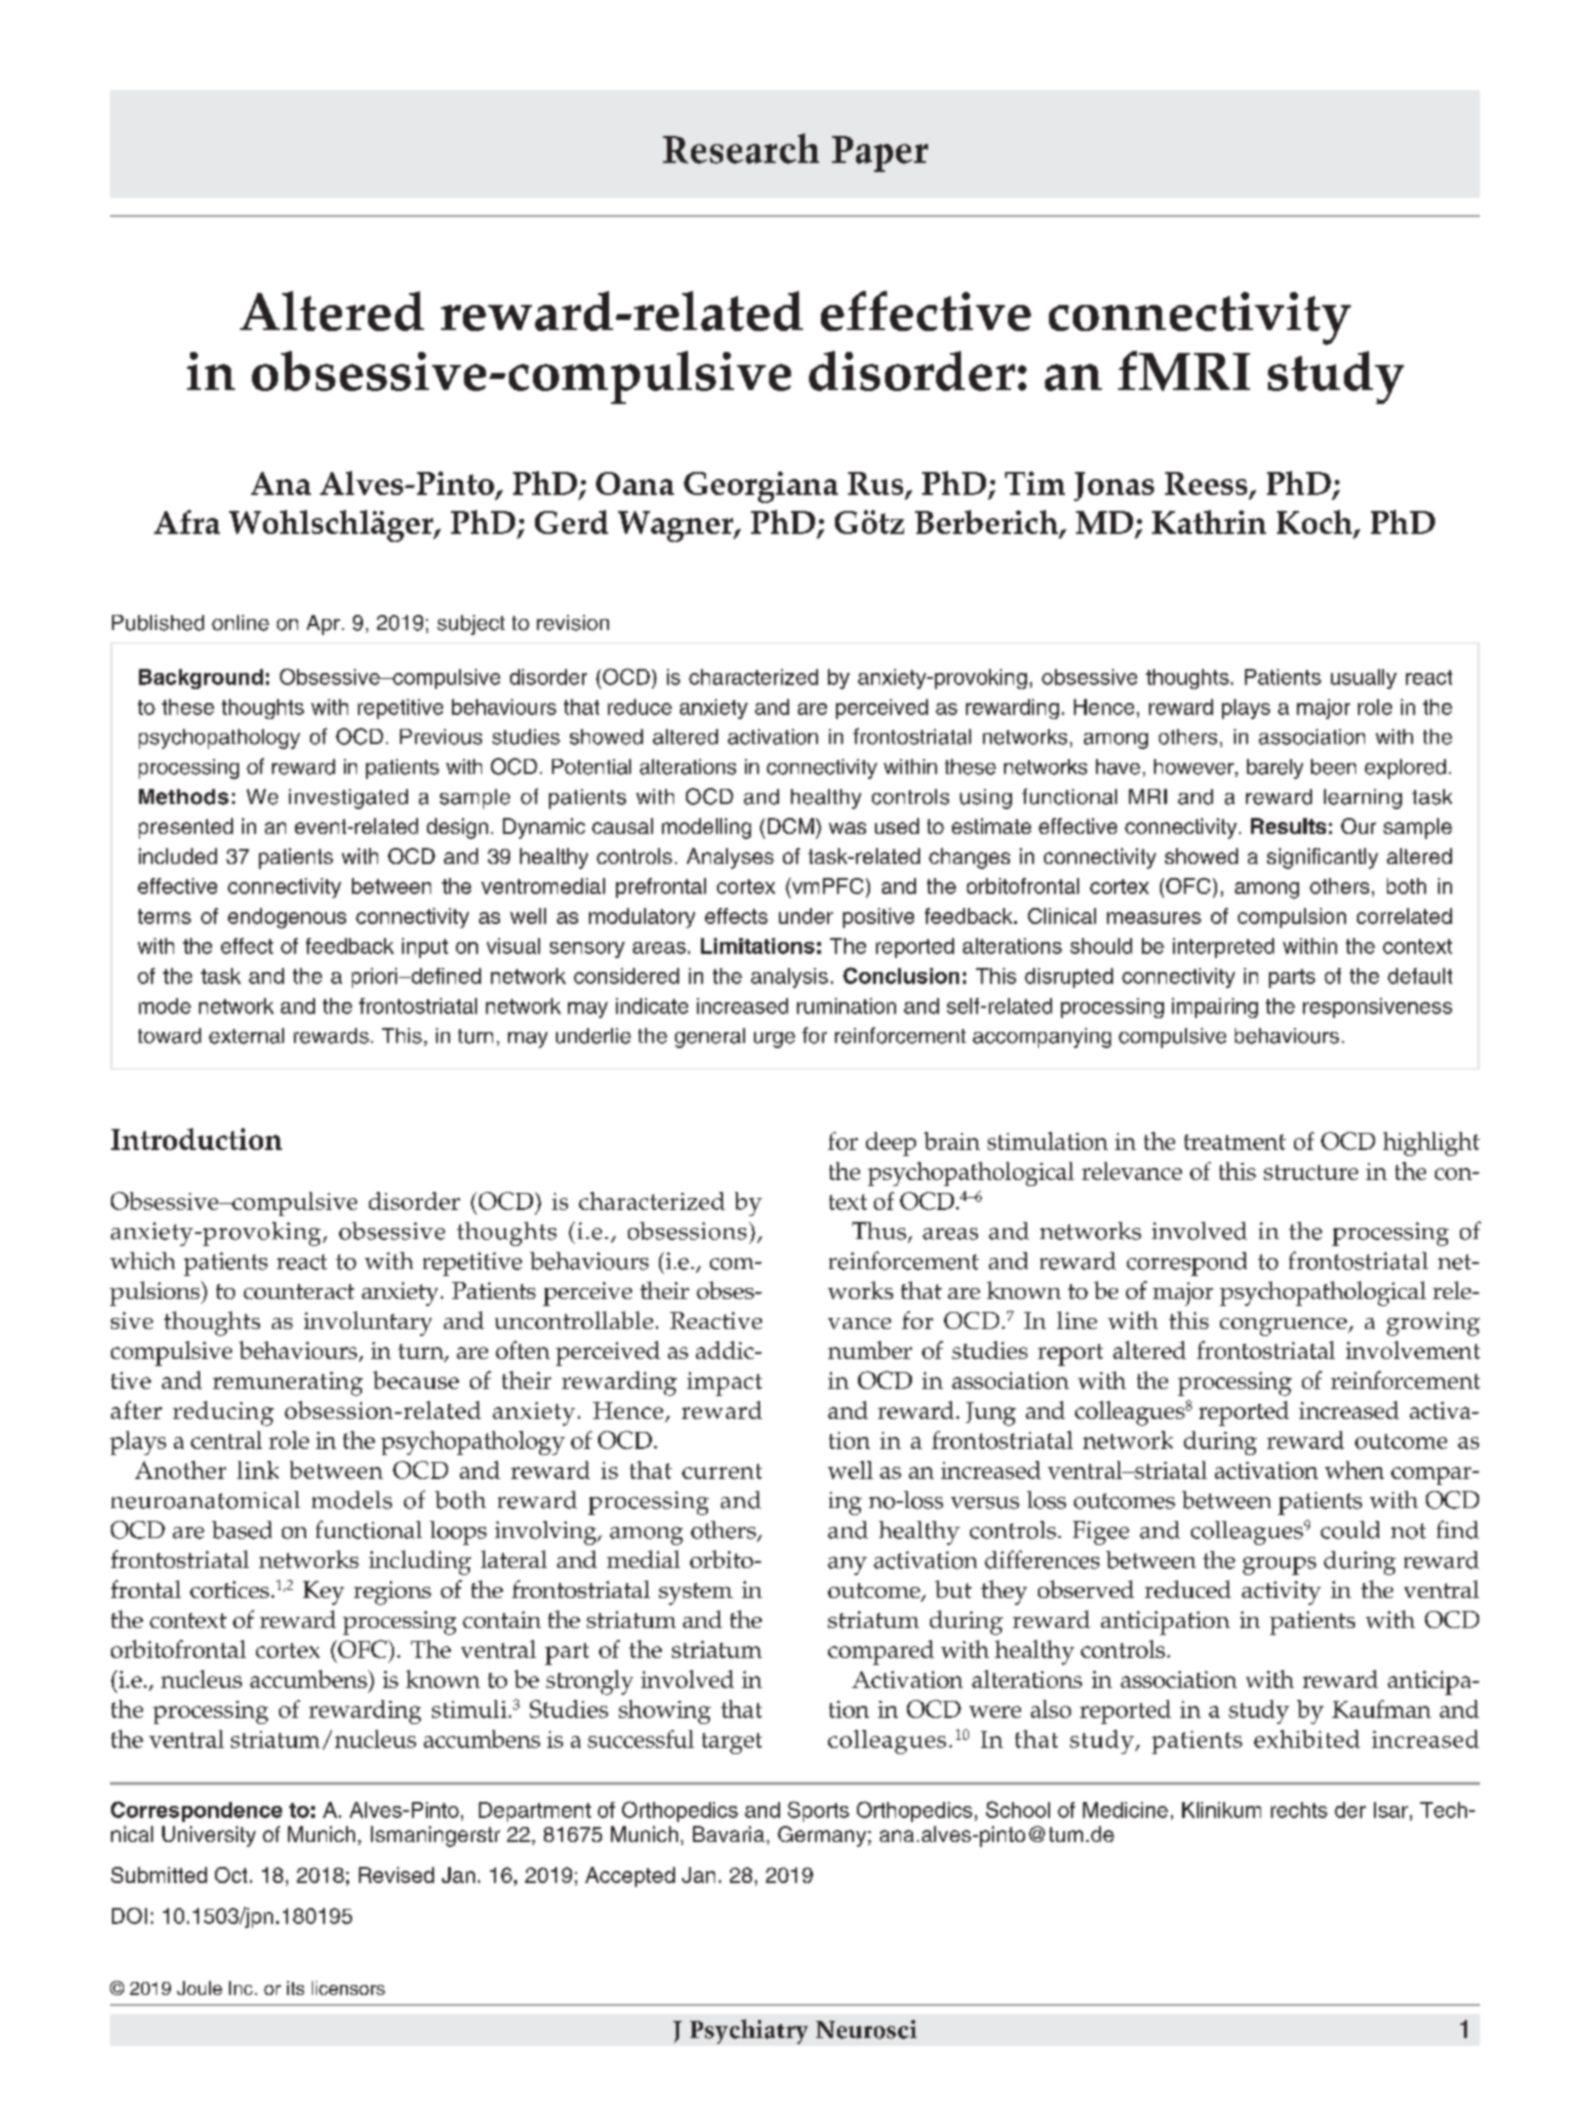  Describe the element at coordinates (791, 826) in the screenshot. I see `DCM` at that location.
